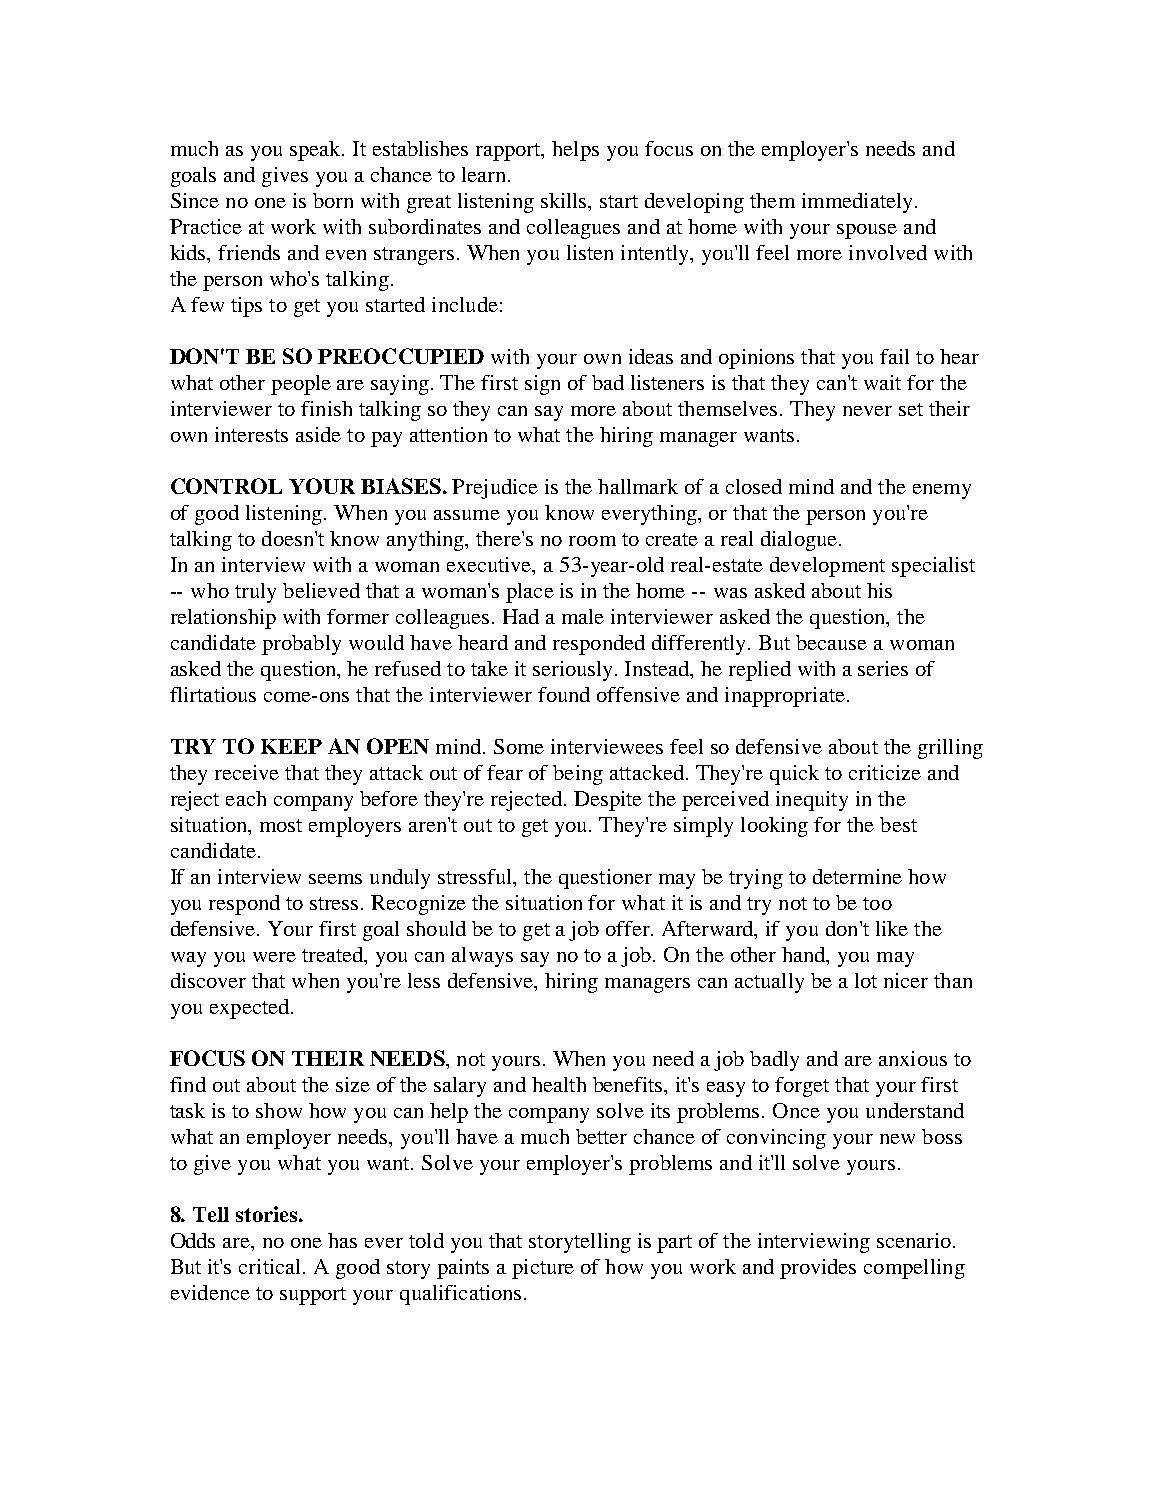  What do you see at coordinates (629, 928) in the document?
I see `offer` at bounding box center [629, 928].
